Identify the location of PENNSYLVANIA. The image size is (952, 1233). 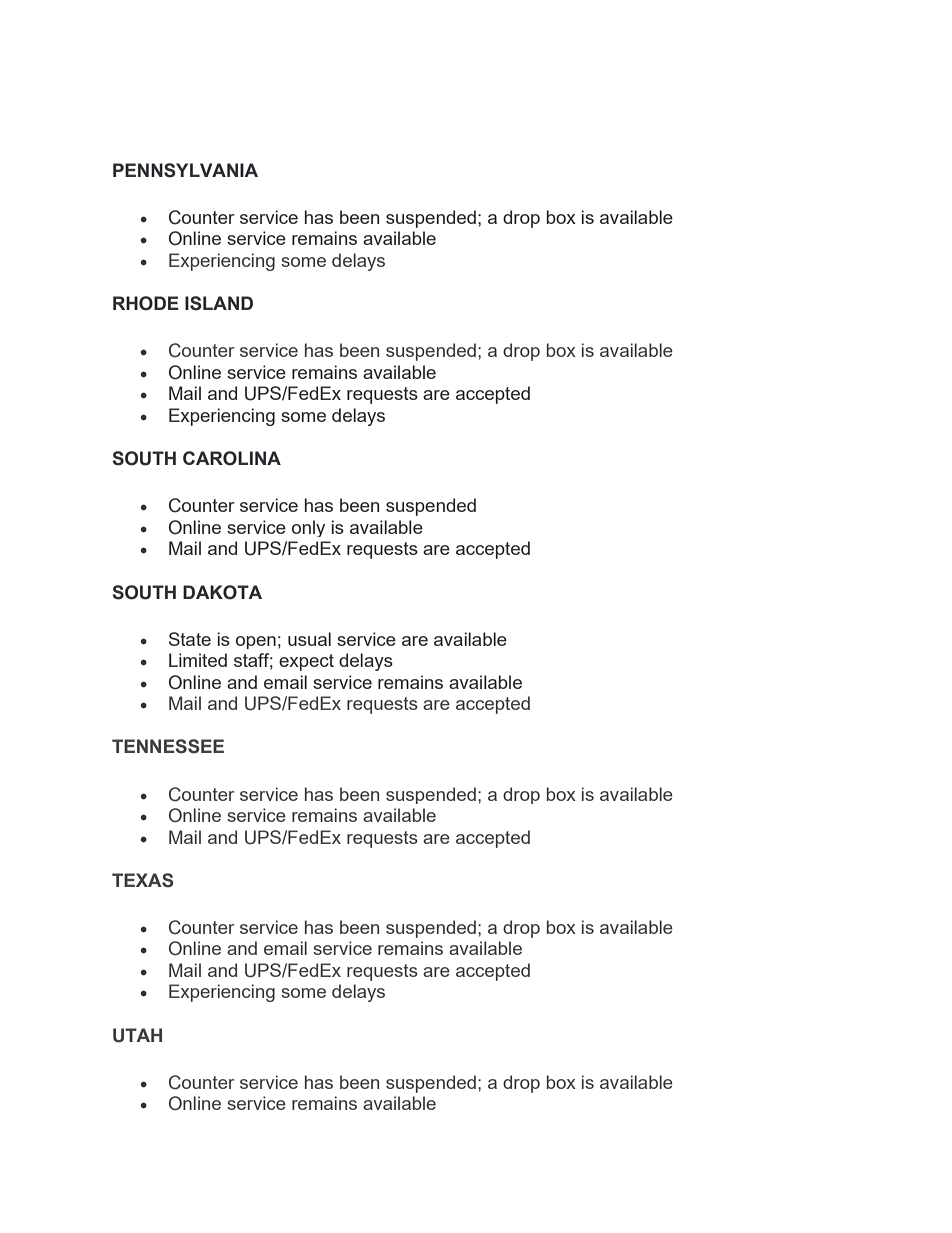
(185, 170).
